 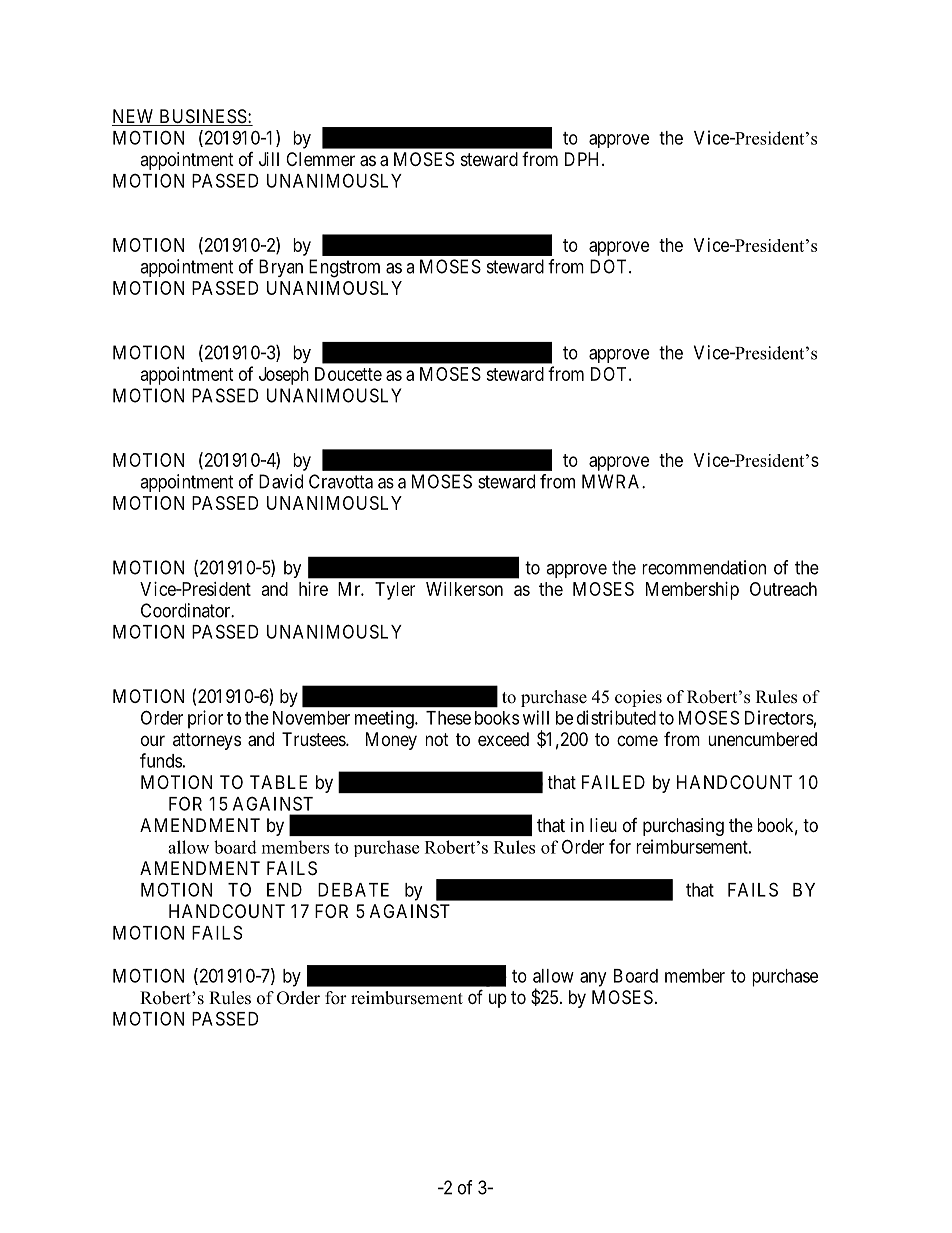 What do you see at coordinates (348, 374) in the document?
I see `Doucette` at bounding box center [348, 374].
